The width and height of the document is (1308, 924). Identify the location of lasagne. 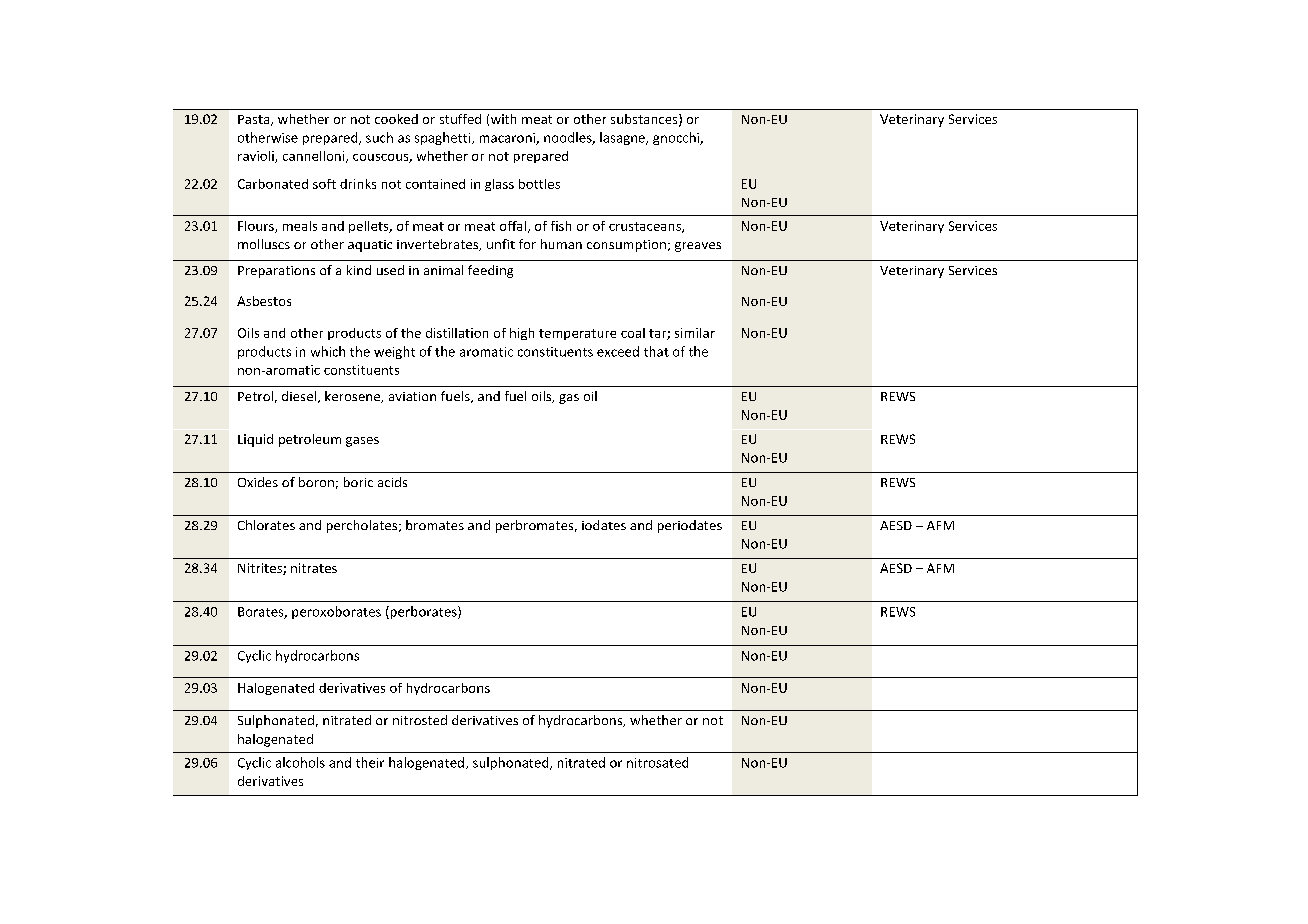
(623, 138).
